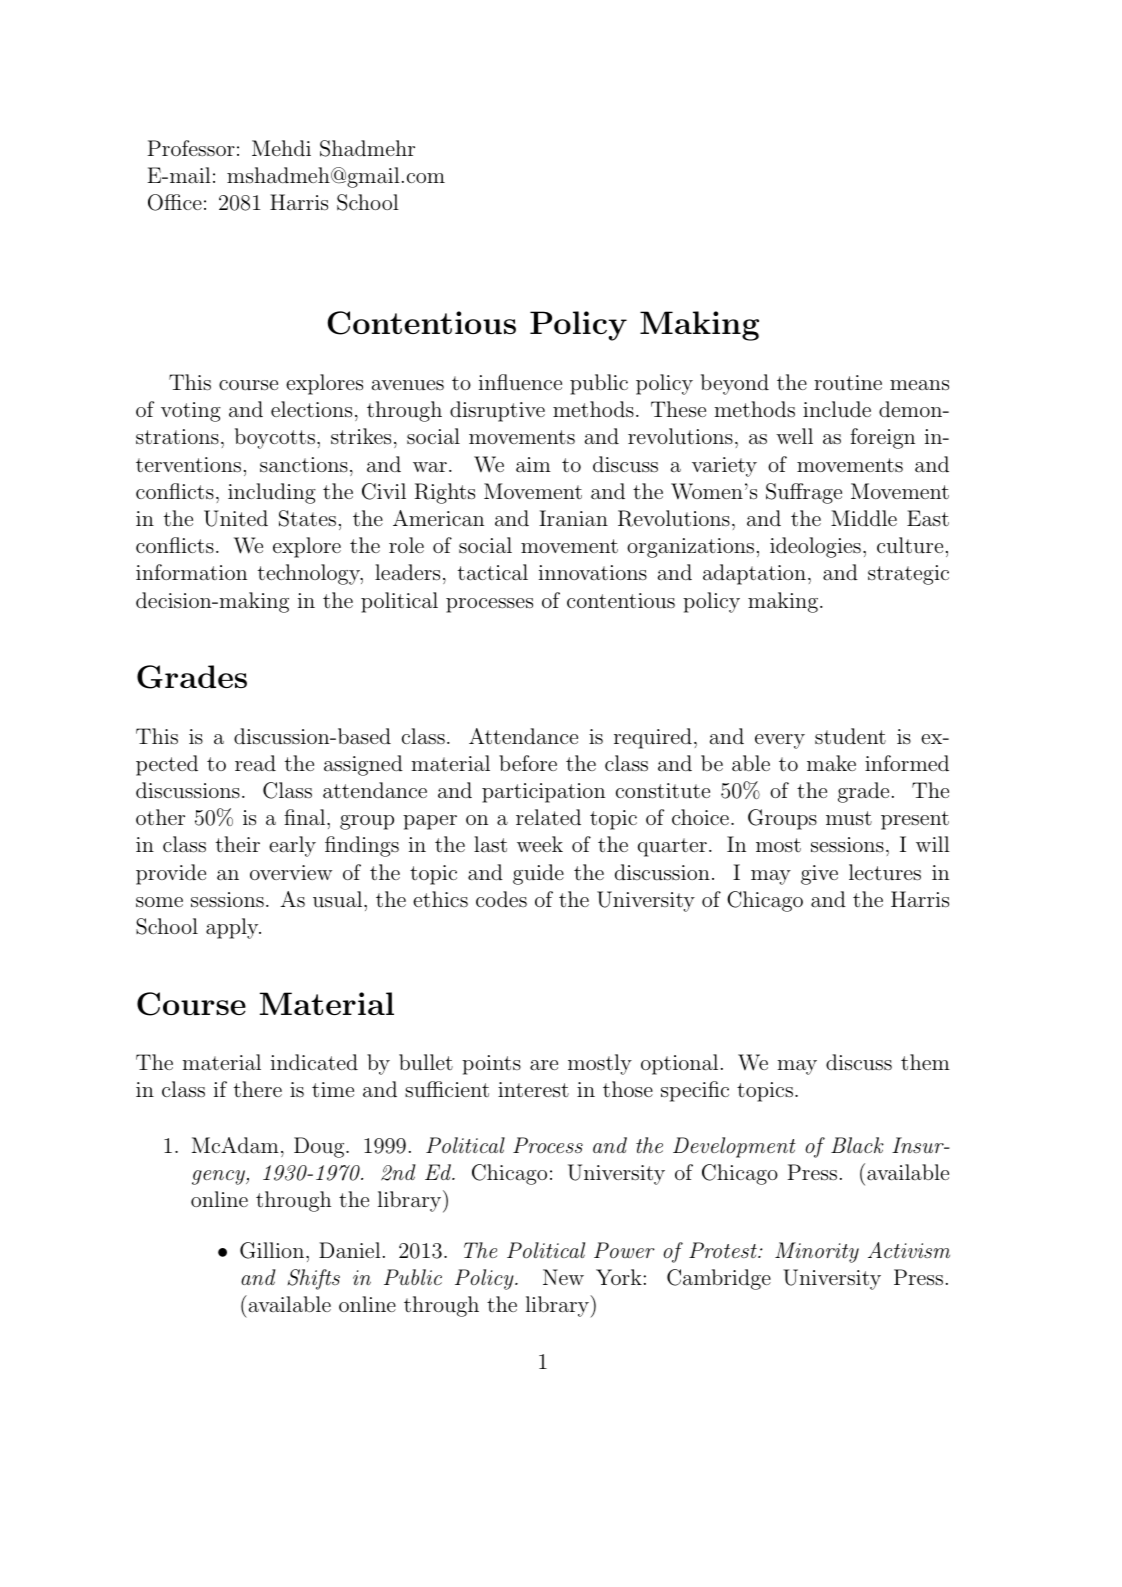 The width and height of the page is (1122, 1587). What do you see at coordinates (817, 1252) in the page?
I see `Minority` at bounding box center [817, 1252].
